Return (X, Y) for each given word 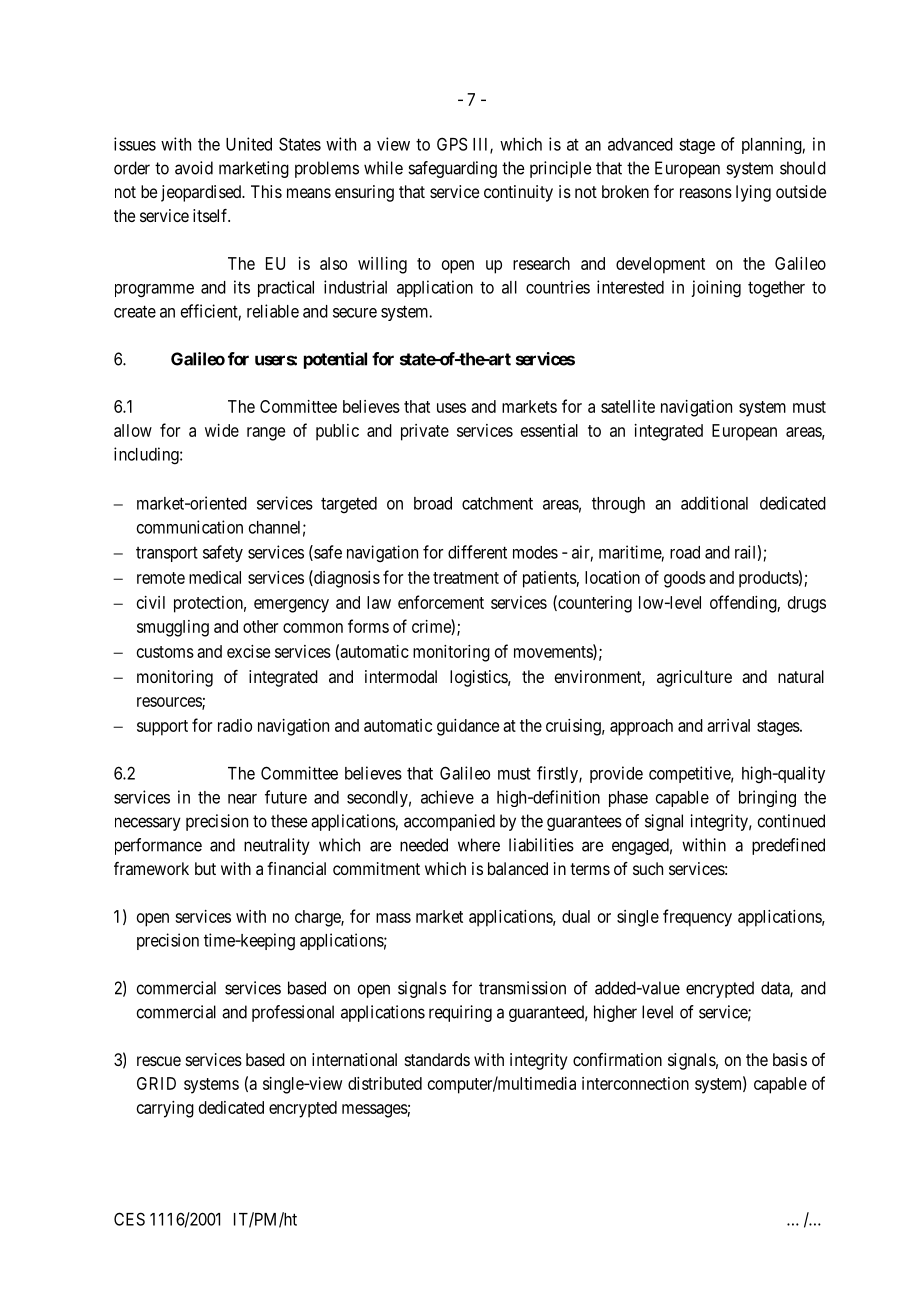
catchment (497, 503)
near (242, 799)
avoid (194, 168)
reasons (706, 193)
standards (437, 1059)
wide (222, 430)
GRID (156, 1083)
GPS (452, 144)
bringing (767, 798)
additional (714, 503)
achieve (447, 797)
